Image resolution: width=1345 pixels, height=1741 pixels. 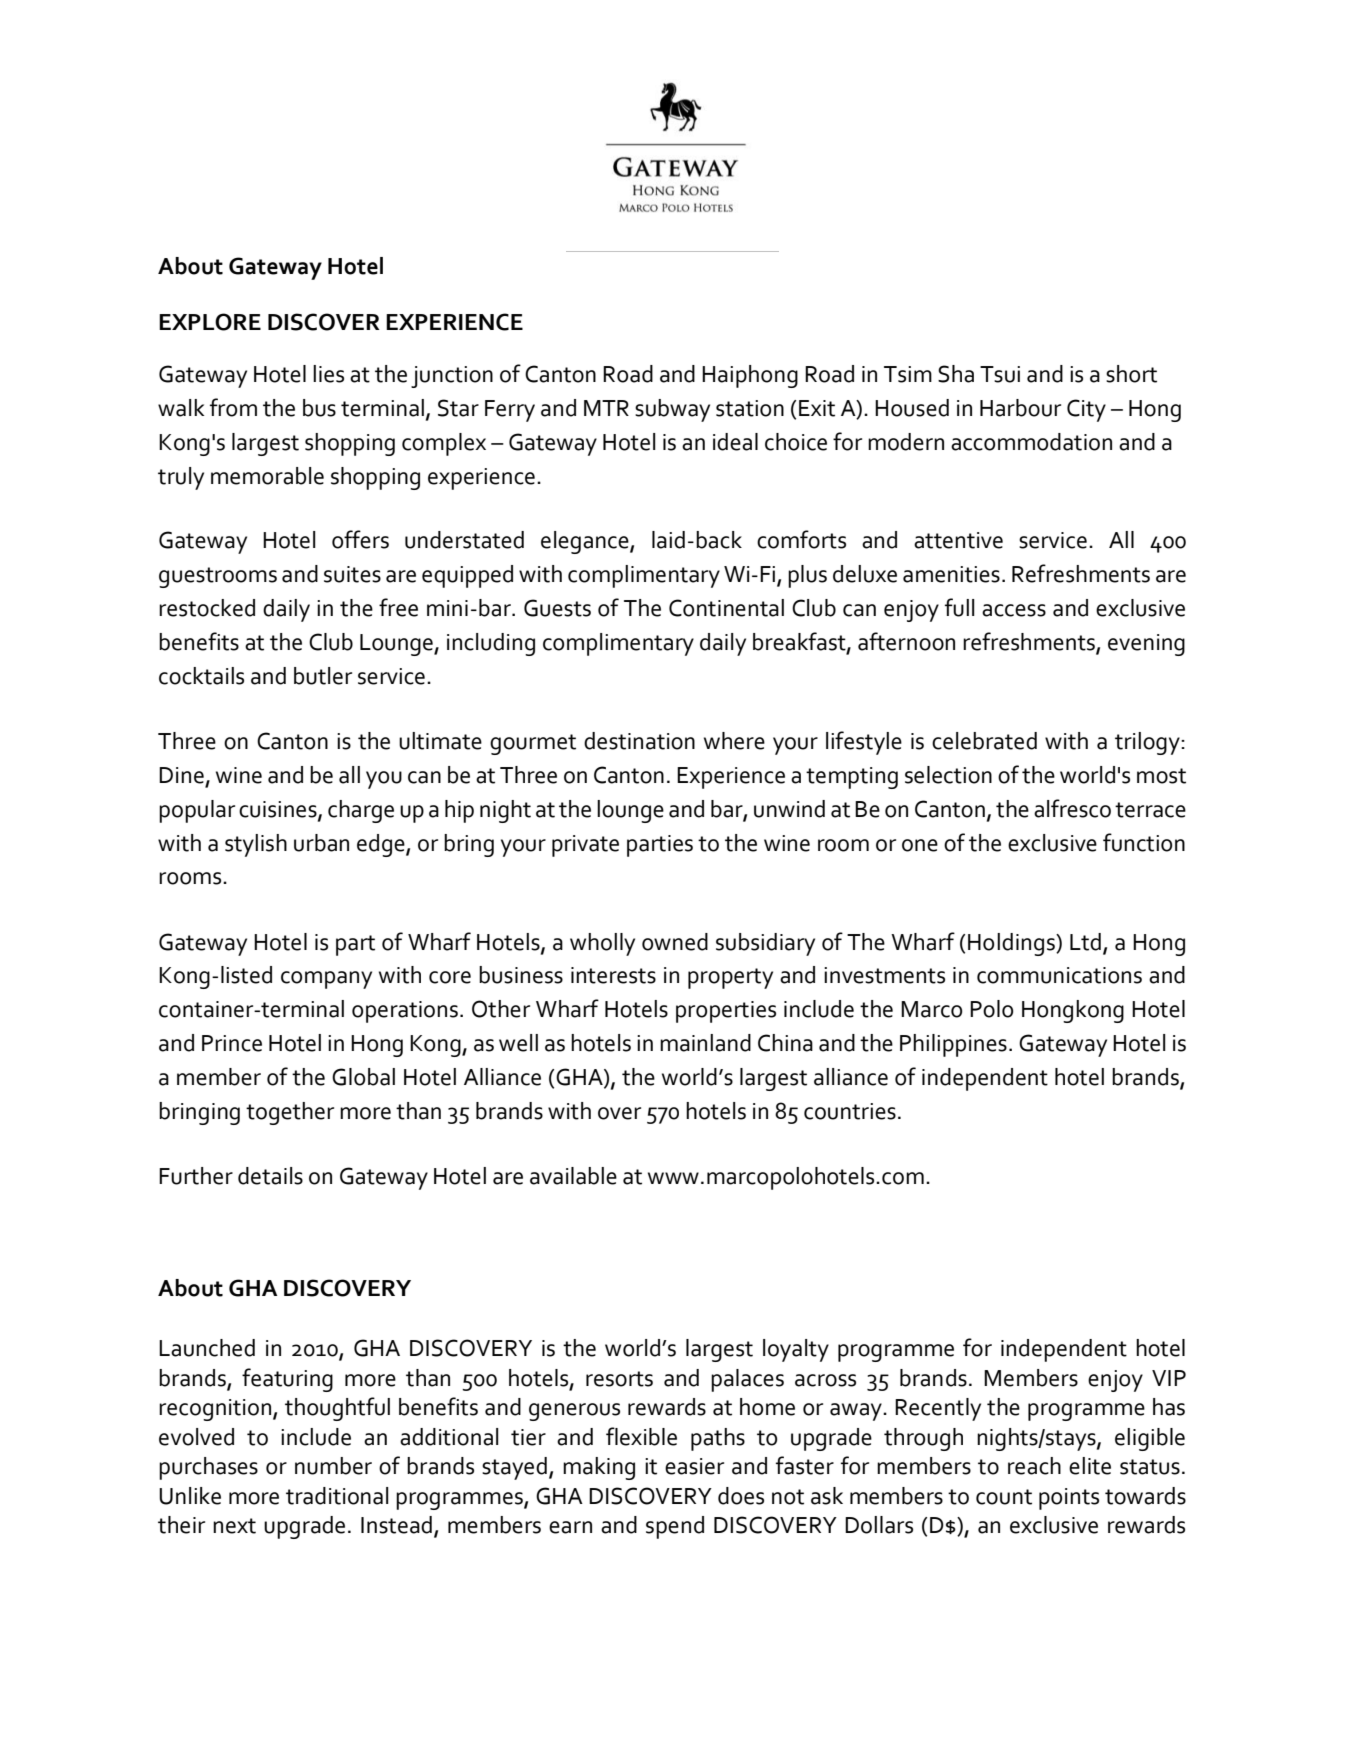 I want to click on Prince, so click(x=232, y=1043).
